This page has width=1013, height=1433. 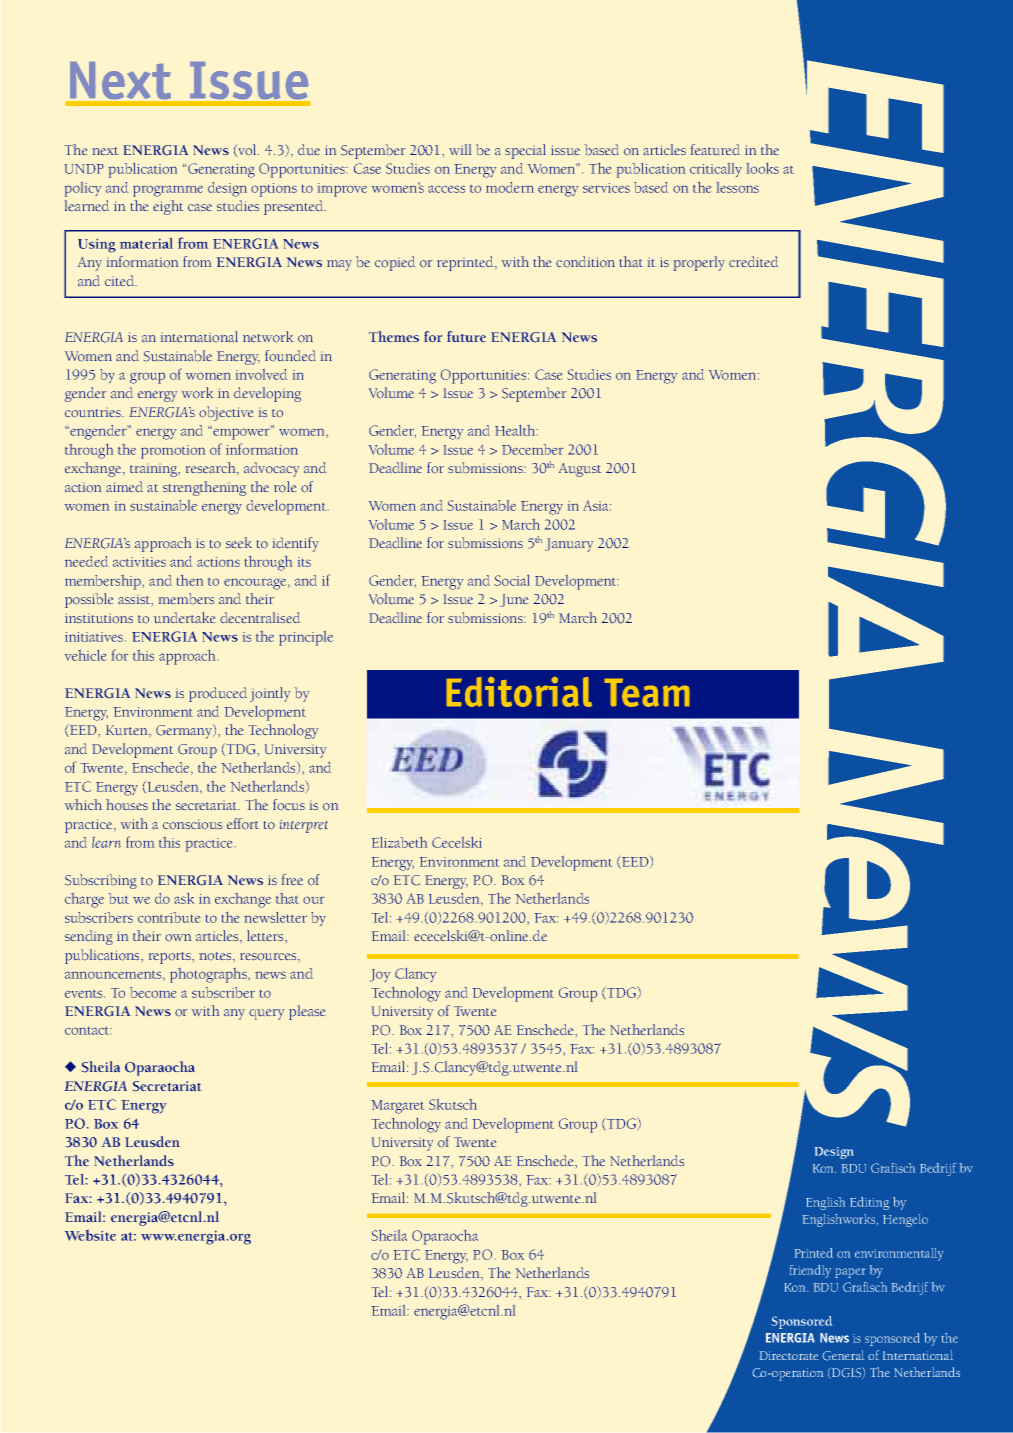 I want to click on June, so click(x=514, y=600).
